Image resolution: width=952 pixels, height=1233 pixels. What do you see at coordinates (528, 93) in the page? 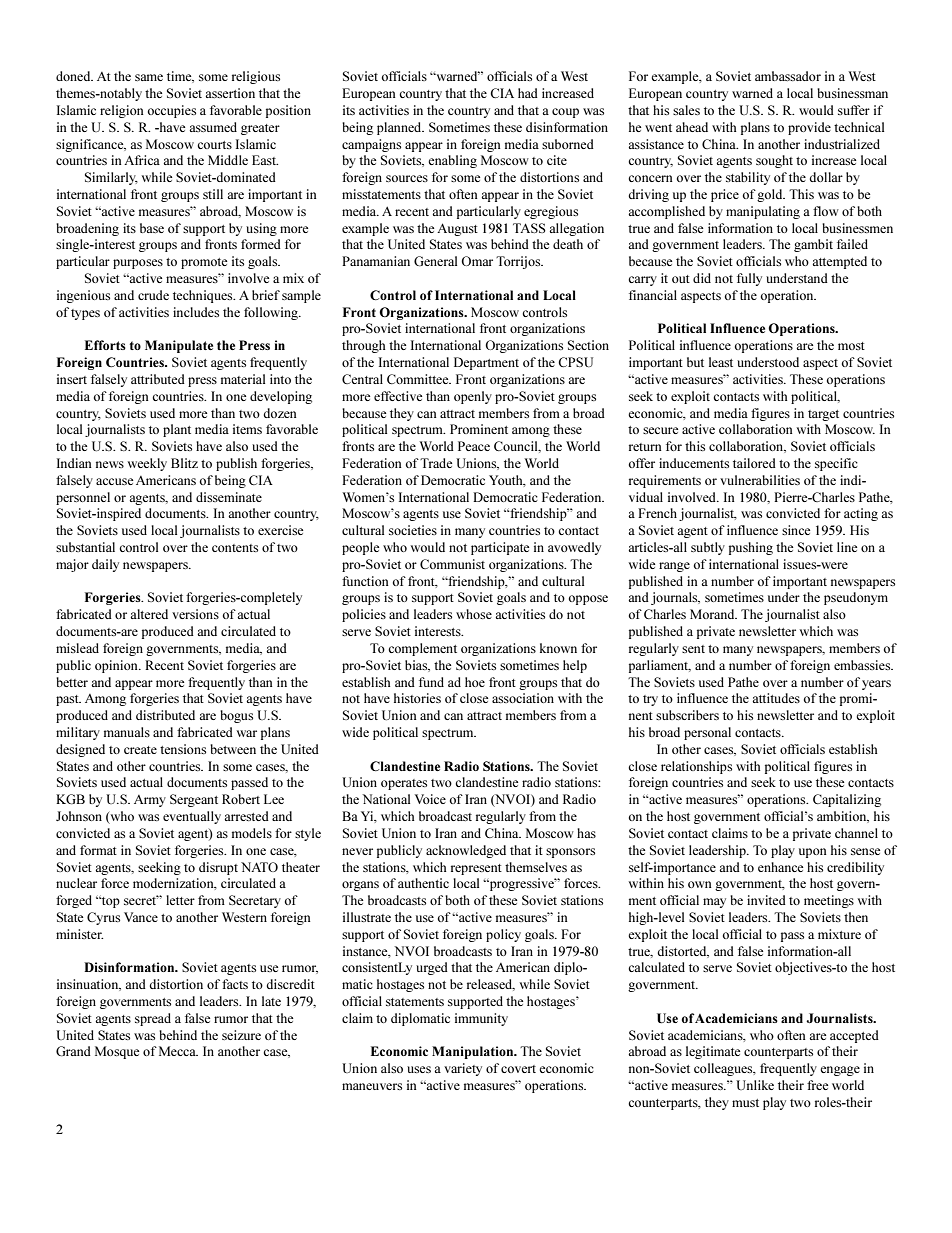
I see `had` at bounding box center [528, 93].
